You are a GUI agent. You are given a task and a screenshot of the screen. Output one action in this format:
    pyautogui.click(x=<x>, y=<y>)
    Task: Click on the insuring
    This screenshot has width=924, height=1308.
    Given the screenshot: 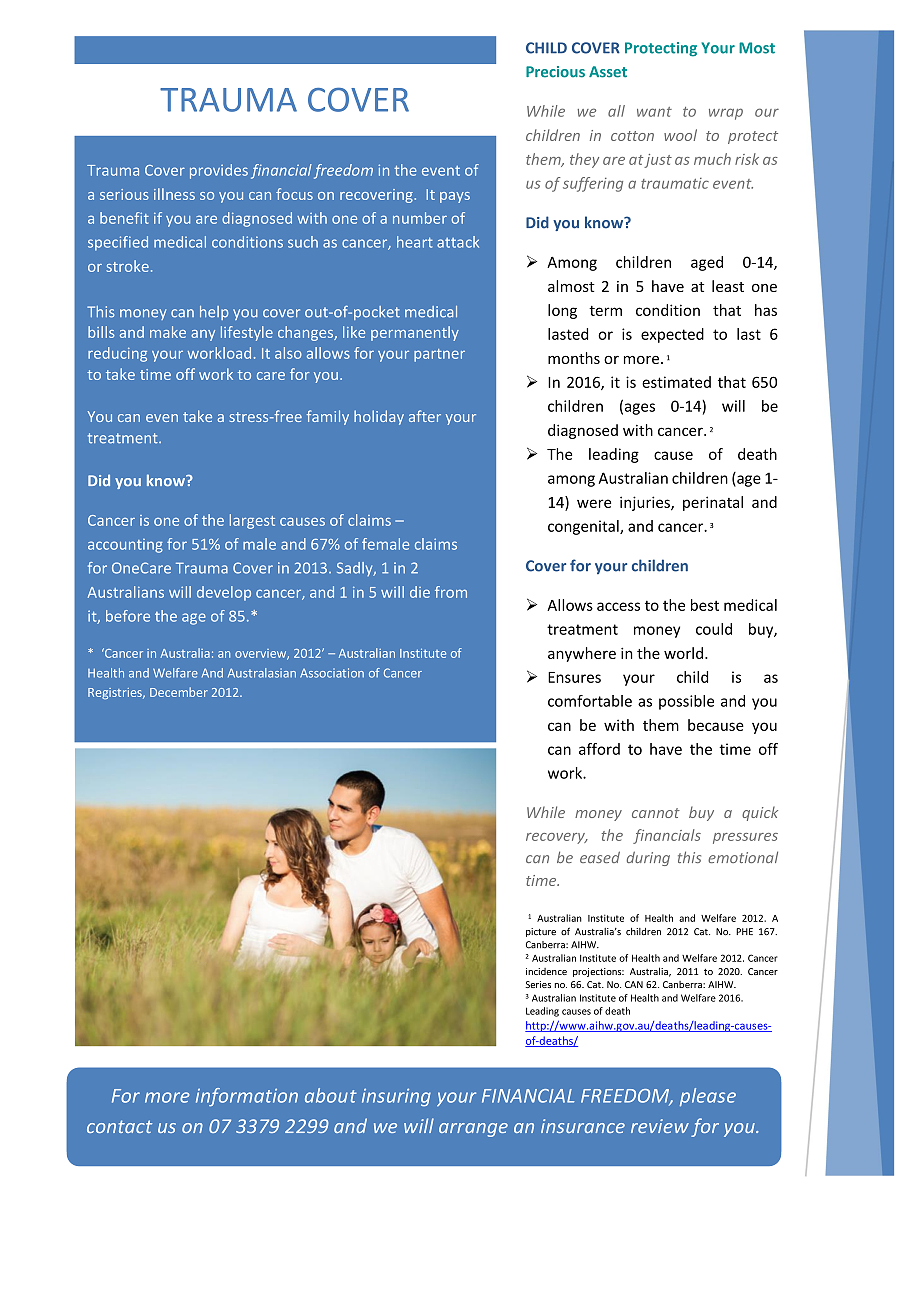 What is the action you would take?
    pyautogui.click(x=396, y=1097)
